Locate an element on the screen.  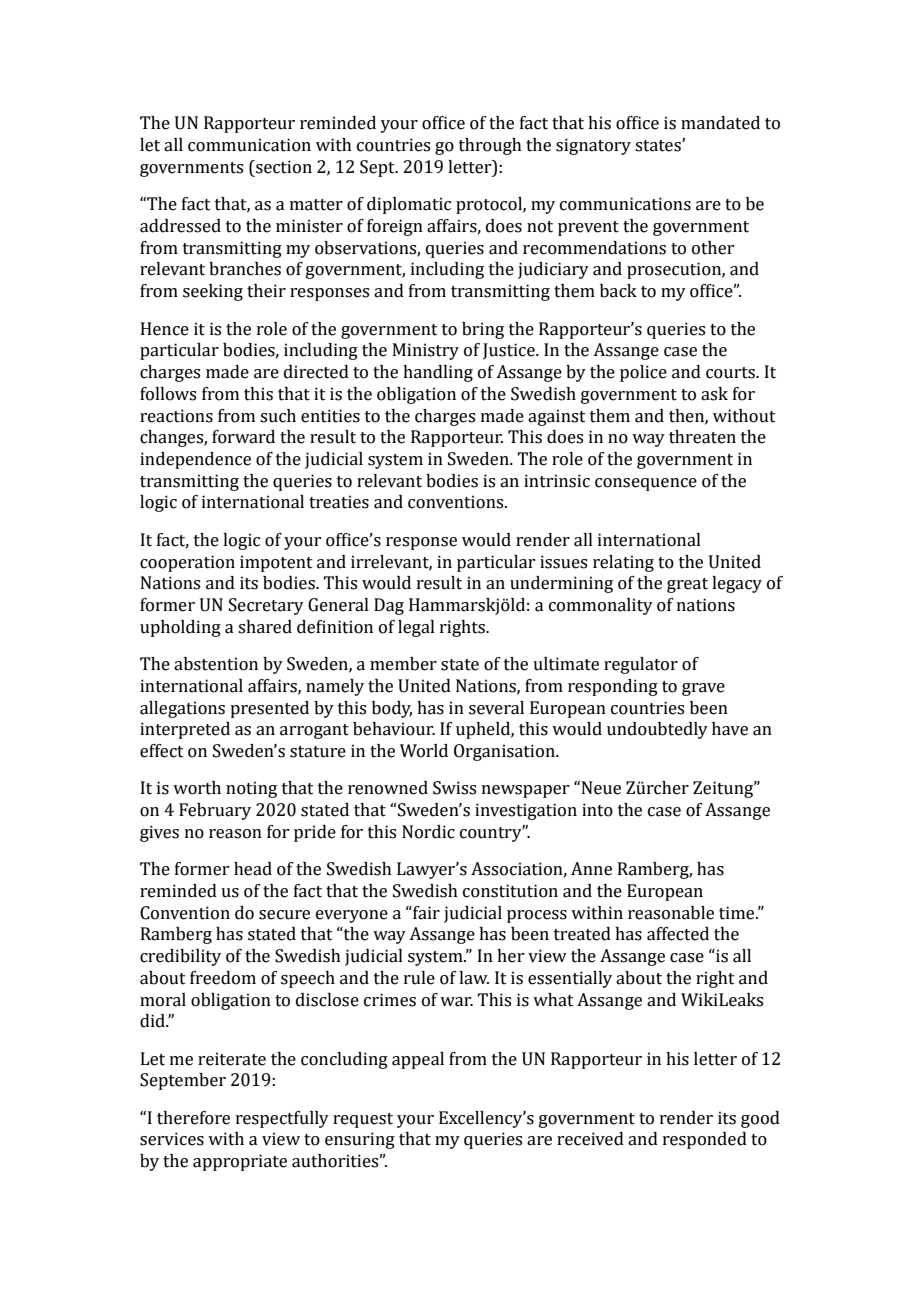
appeal is located at coordinates (418, 1060).
